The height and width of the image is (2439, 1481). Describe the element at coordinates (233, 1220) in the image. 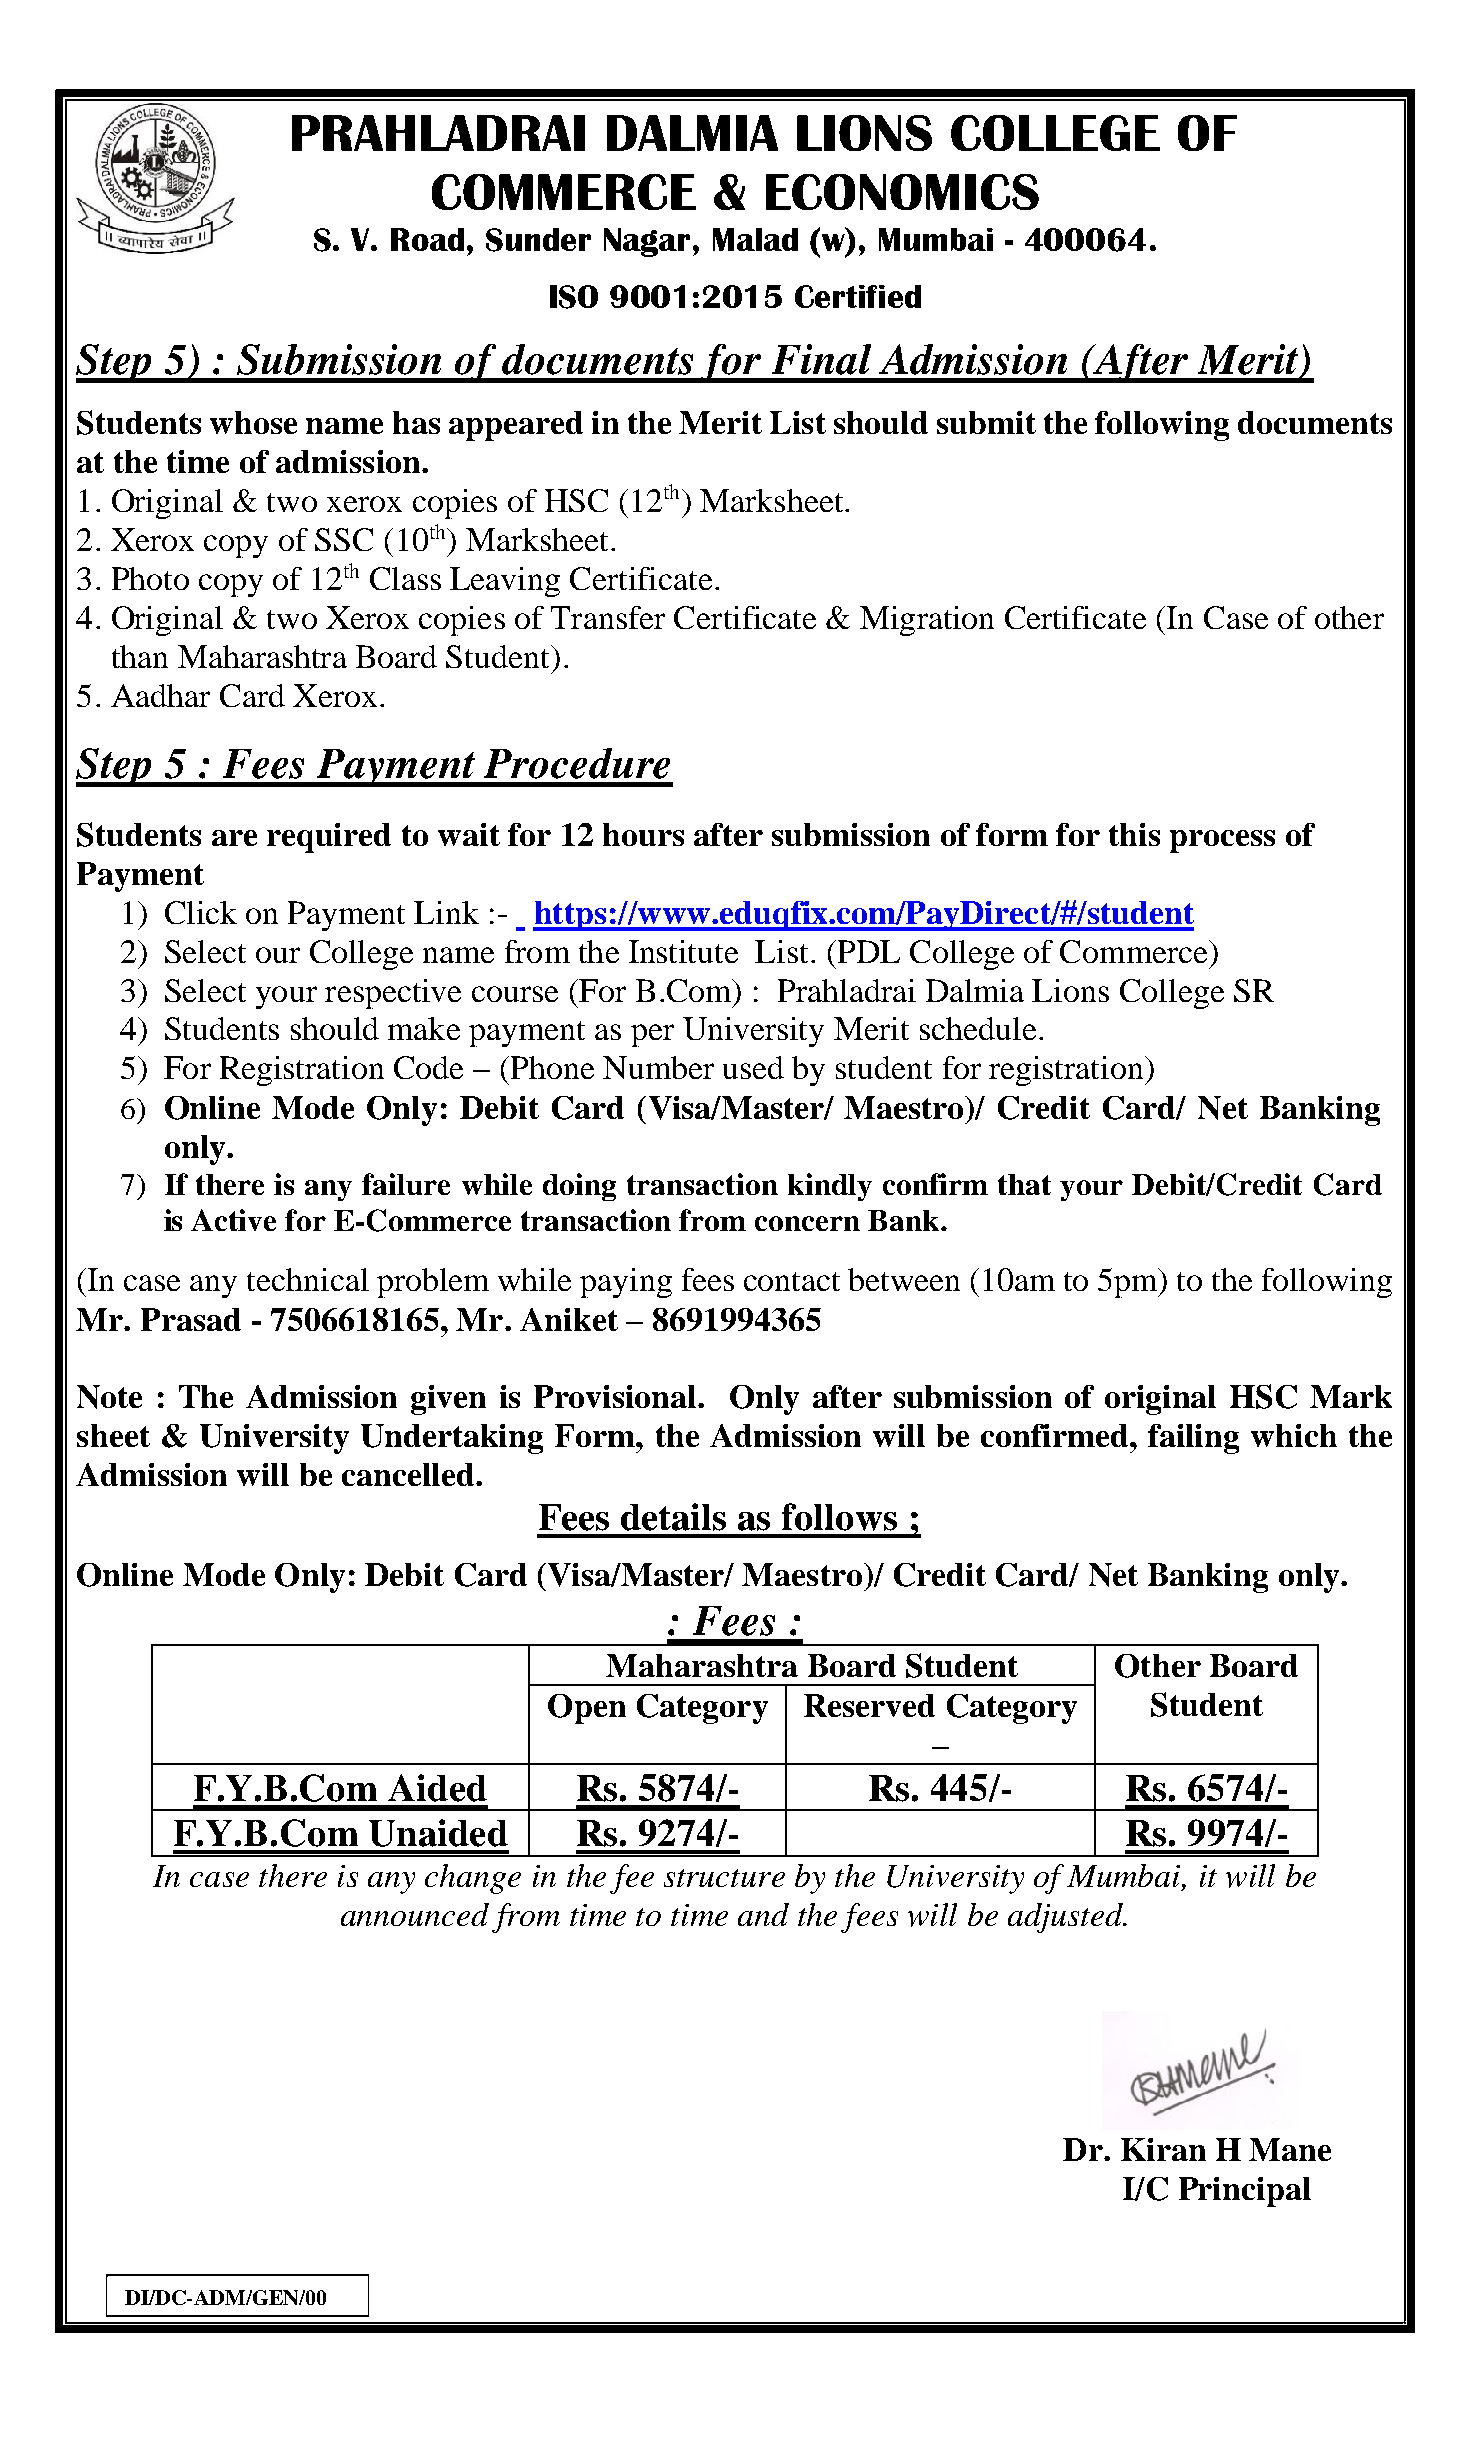

I see `Active` at that location.
